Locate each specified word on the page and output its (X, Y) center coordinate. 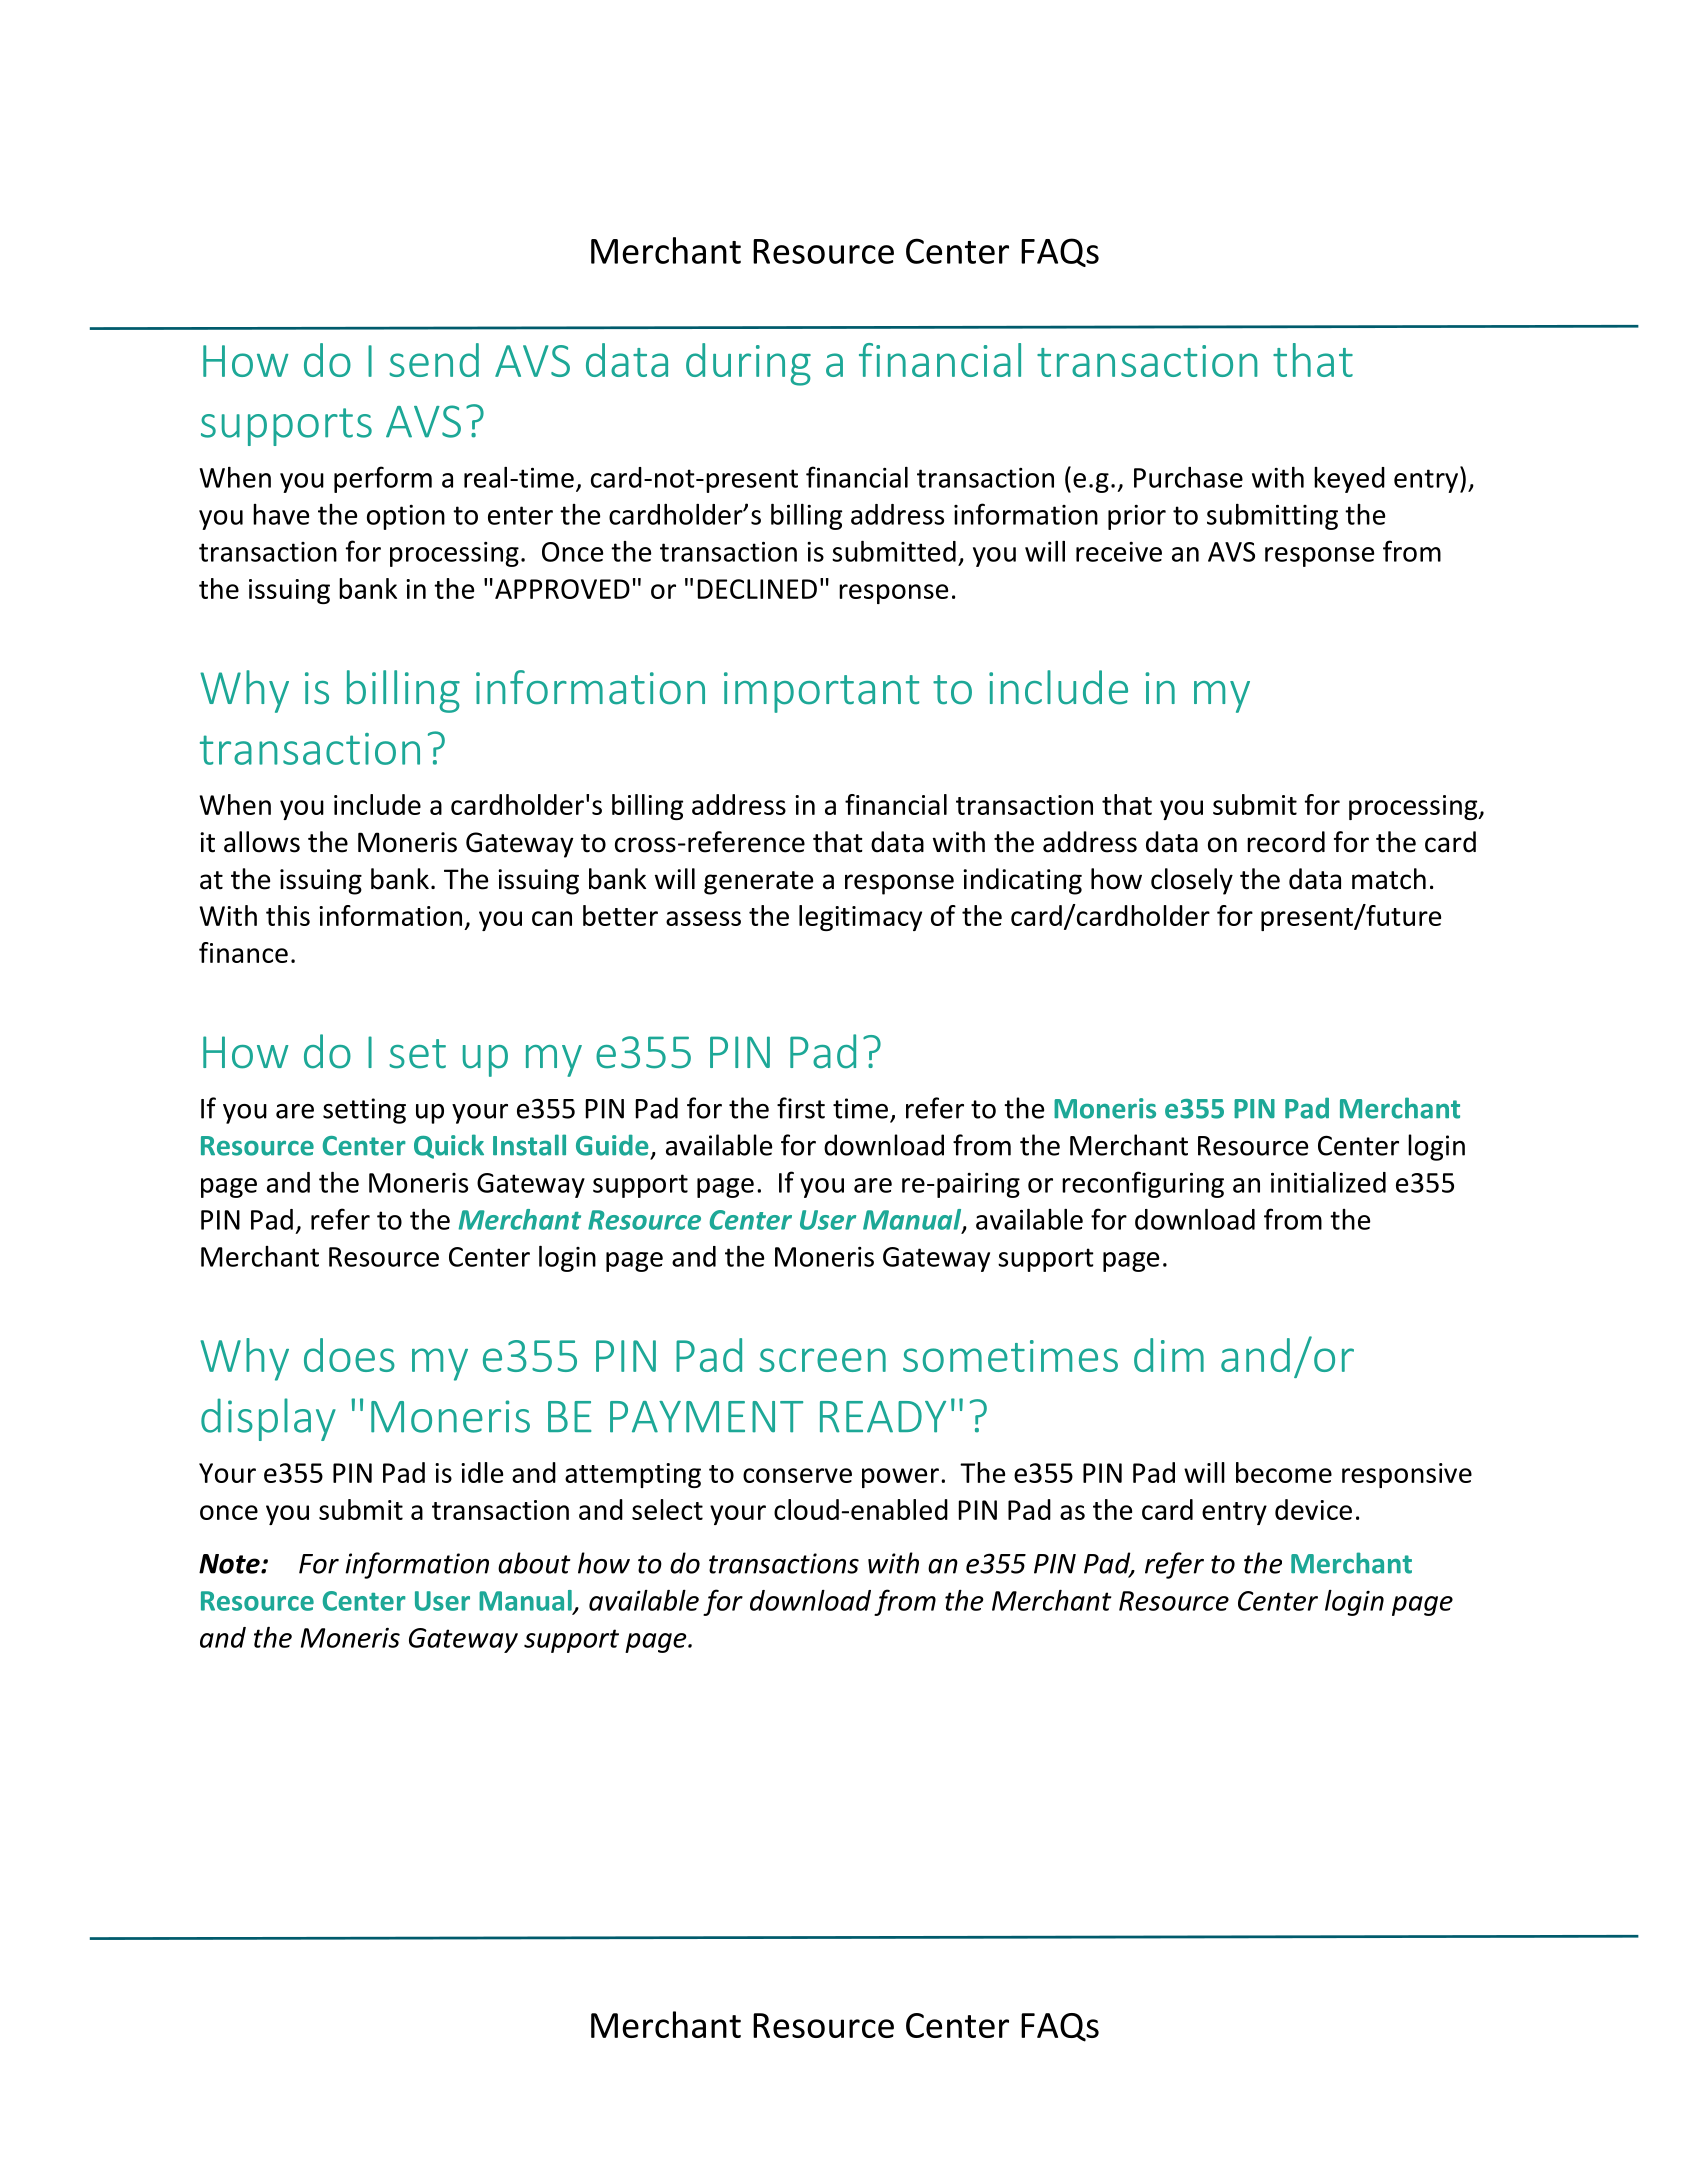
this (288, 915)
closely (1192, 881)
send (434, 360)
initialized (1328, 1182)
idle (482, 1472)
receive (1119, 552)
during (748, 364)
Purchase (1188, 477)
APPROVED (562, 589)
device (1313, 1509)
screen (822, 1360)
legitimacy (860, 918)
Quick (449, 1146)
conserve (797, 1475)
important (821, 692)
